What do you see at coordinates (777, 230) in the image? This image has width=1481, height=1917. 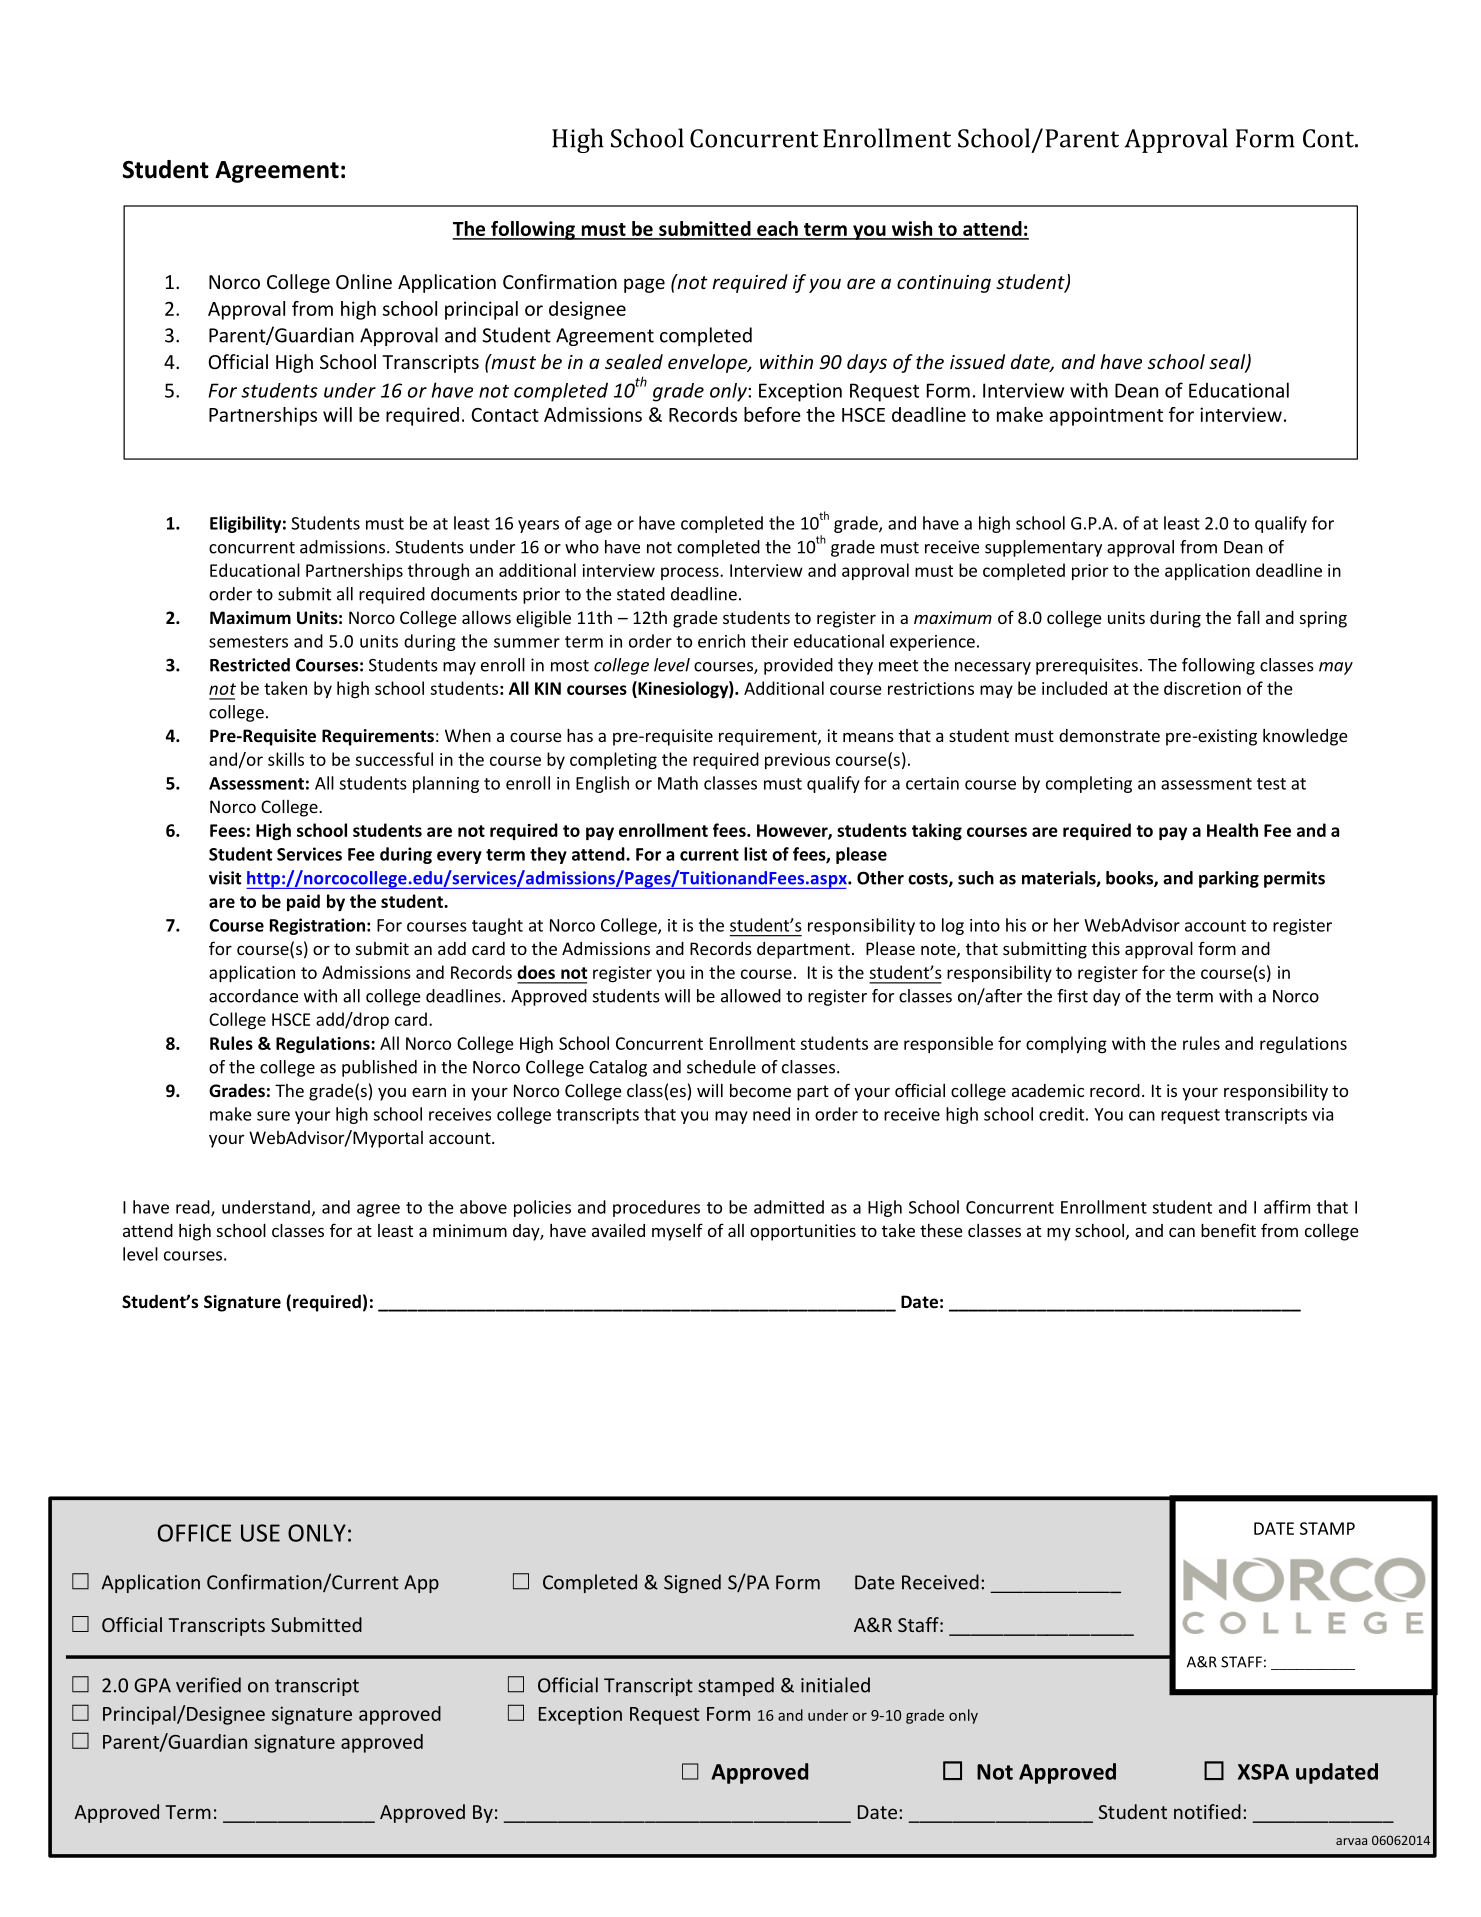 I see `each` at bounding box center [777, 230].
